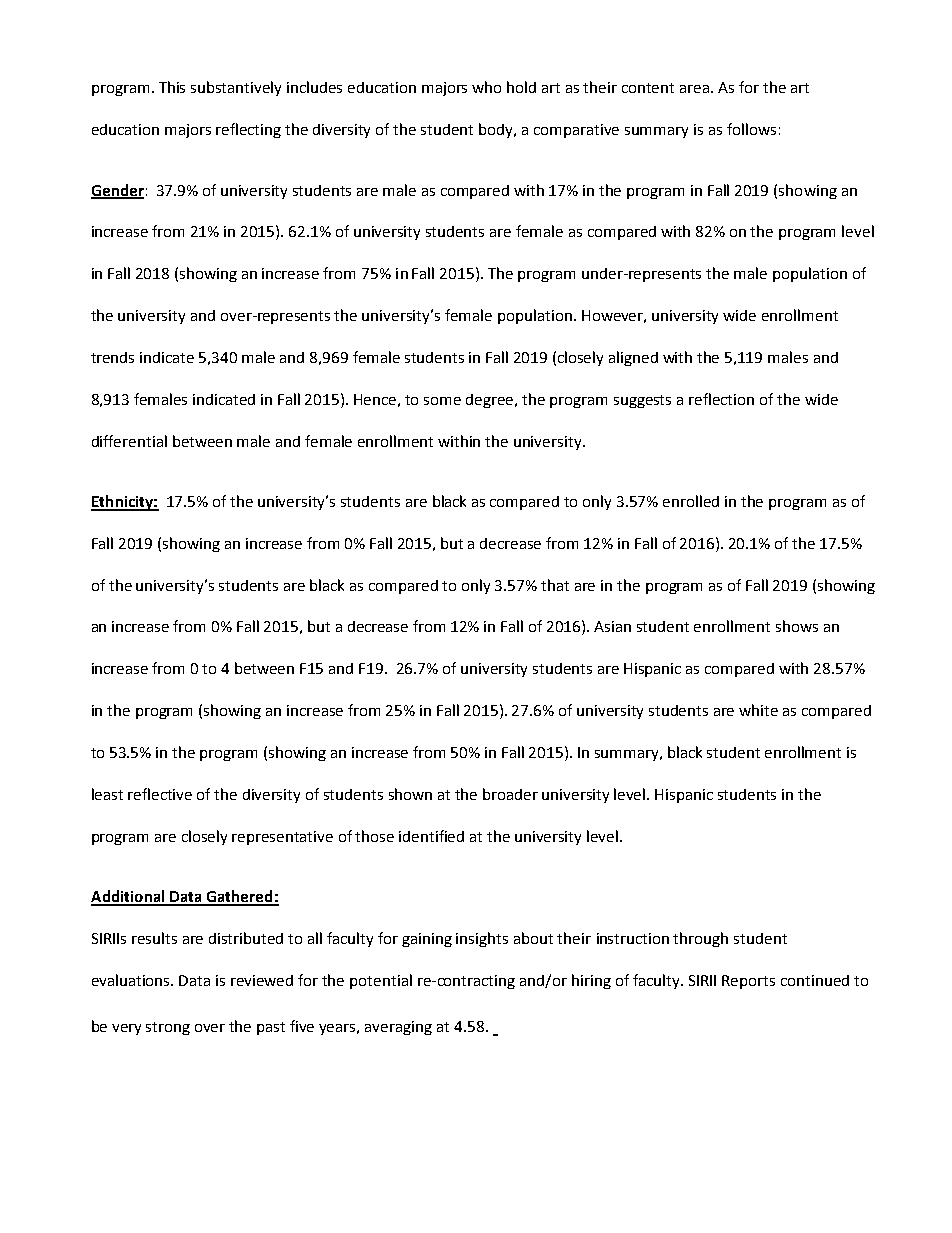  Describe the element at coordinates (758, 710) in the screenshot. I see `white` at that location.
